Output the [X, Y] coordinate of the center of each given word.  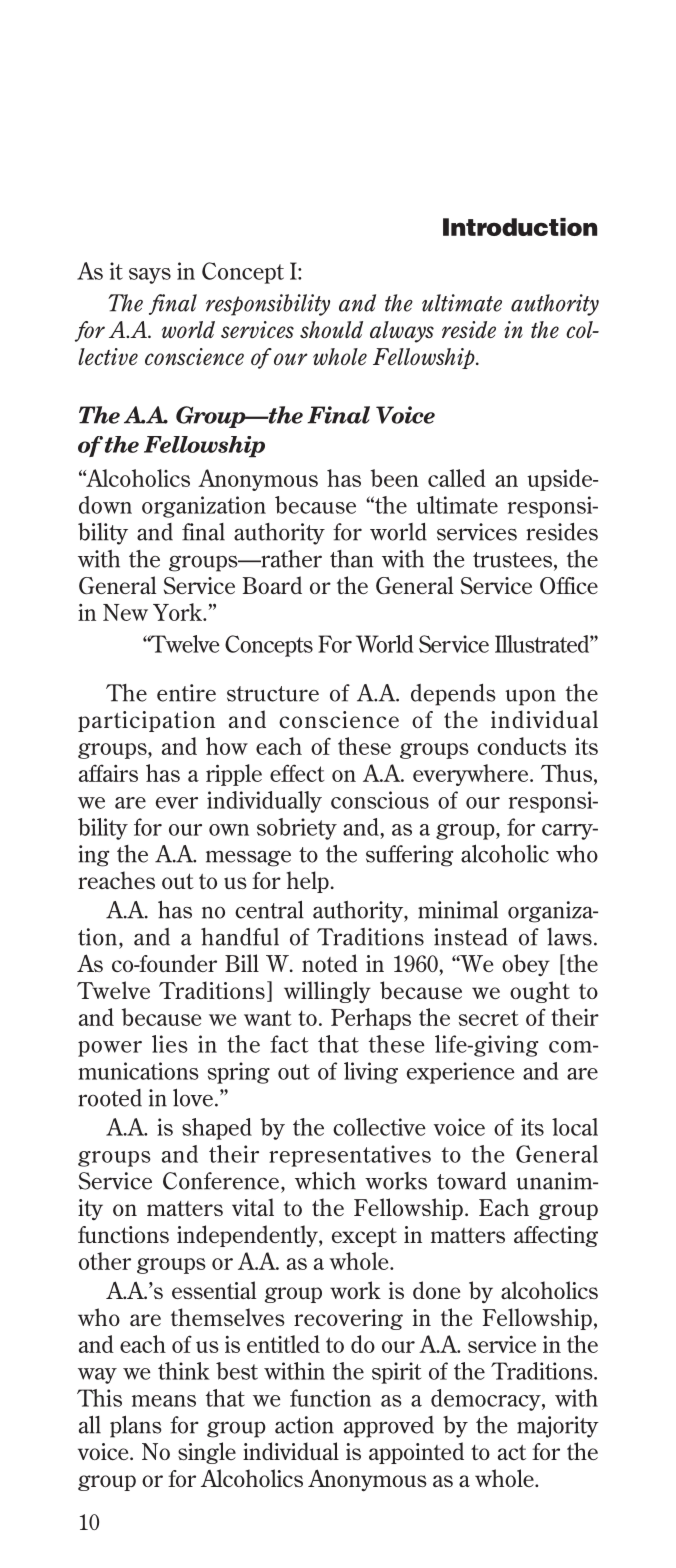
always [402, 332]
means [164, 1401]
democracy [487, 1400]
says [150, 276]
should [331, 329]
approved [389, 1427]
